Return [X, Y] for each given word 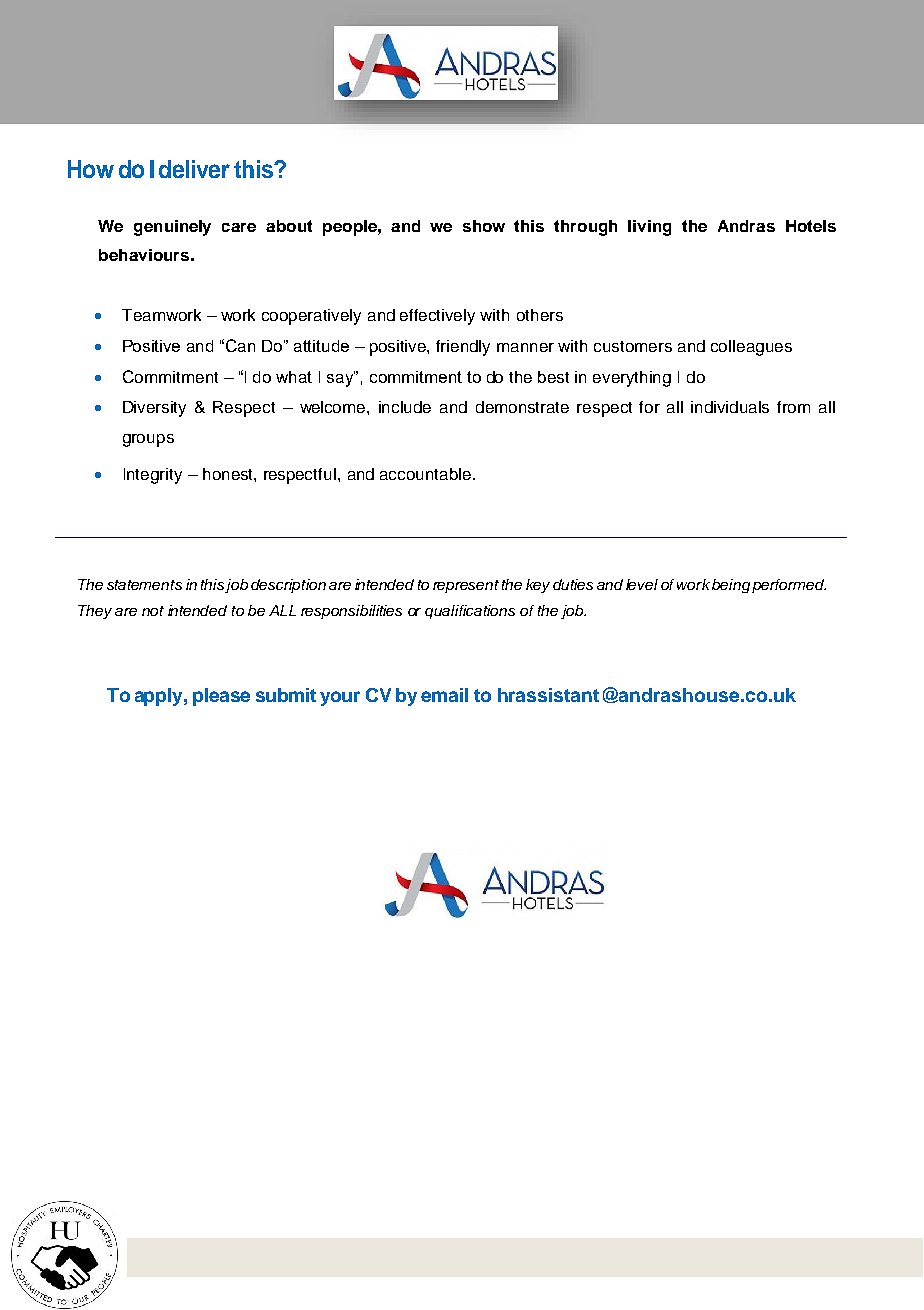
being [731, 586]
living [649, 228]
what [294, 377]
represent [466, 586]
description [288, 586]
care [239, 227]
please [221, 697]
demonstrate [522, 407]
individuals [730, 407]
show [484, 226]
